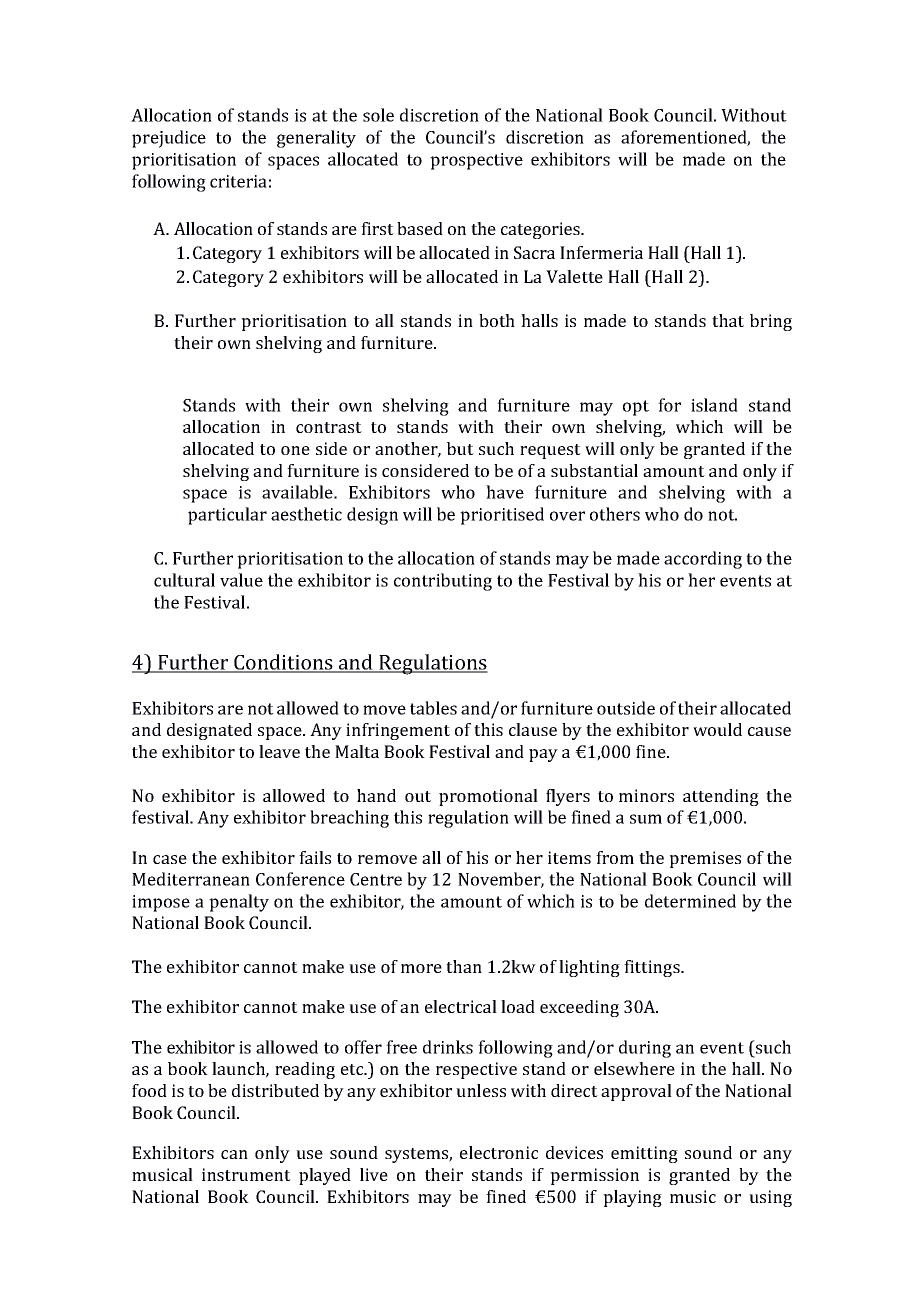  I want to click on prospective, so click(476, 161).
